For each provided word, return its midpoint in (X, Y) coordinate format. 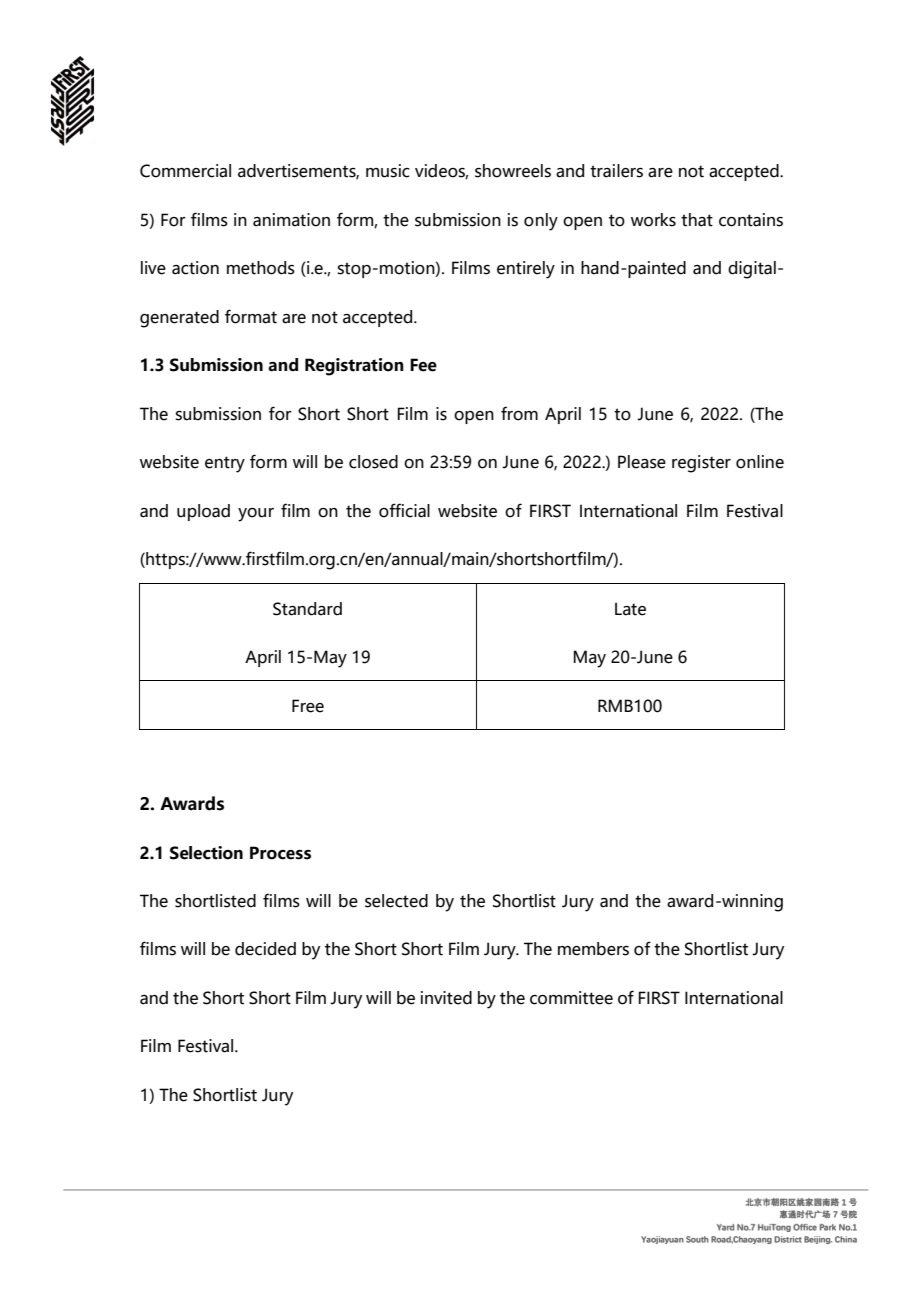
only (541, 222)
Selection (206, 853)
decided (265, 949)
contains (751, 220)
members (593, 949)
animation (291, 220)
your (256, 515)
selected (396, 901)
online (760, 462)
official (404, 510)
